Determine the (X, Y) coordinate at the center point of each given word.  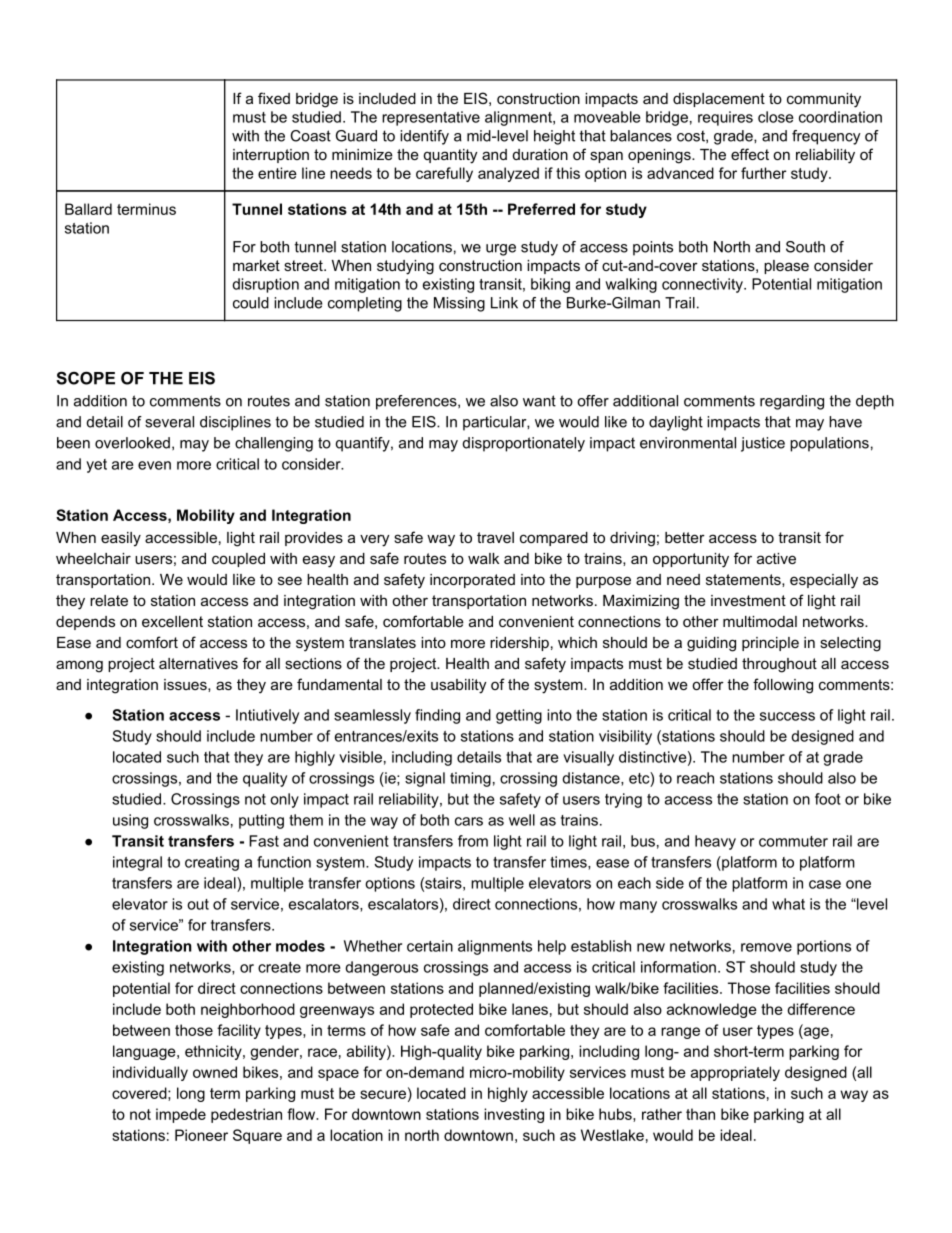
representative (431, 118)
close (776, 117)
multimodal (760, 621)
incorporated (472, 581)
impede (181, 1115)
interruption (271, 156)
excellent (172, 621)
